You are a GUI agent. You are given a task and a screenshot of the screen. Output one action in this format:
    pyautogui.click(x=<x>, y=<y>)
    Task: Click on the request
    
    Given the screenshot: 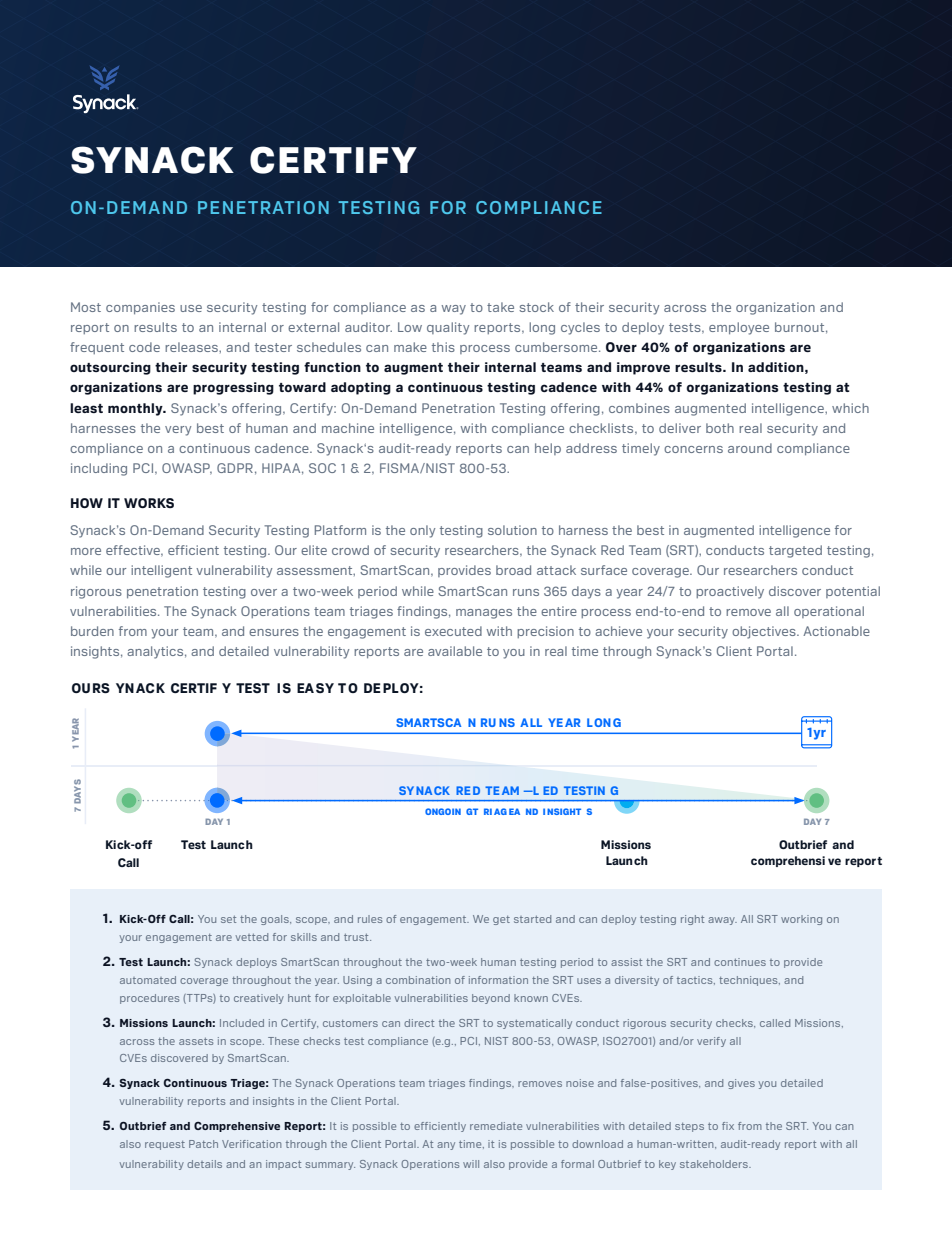 What is the action you would take?
    pyautogui.click(x=165, y=1145)
